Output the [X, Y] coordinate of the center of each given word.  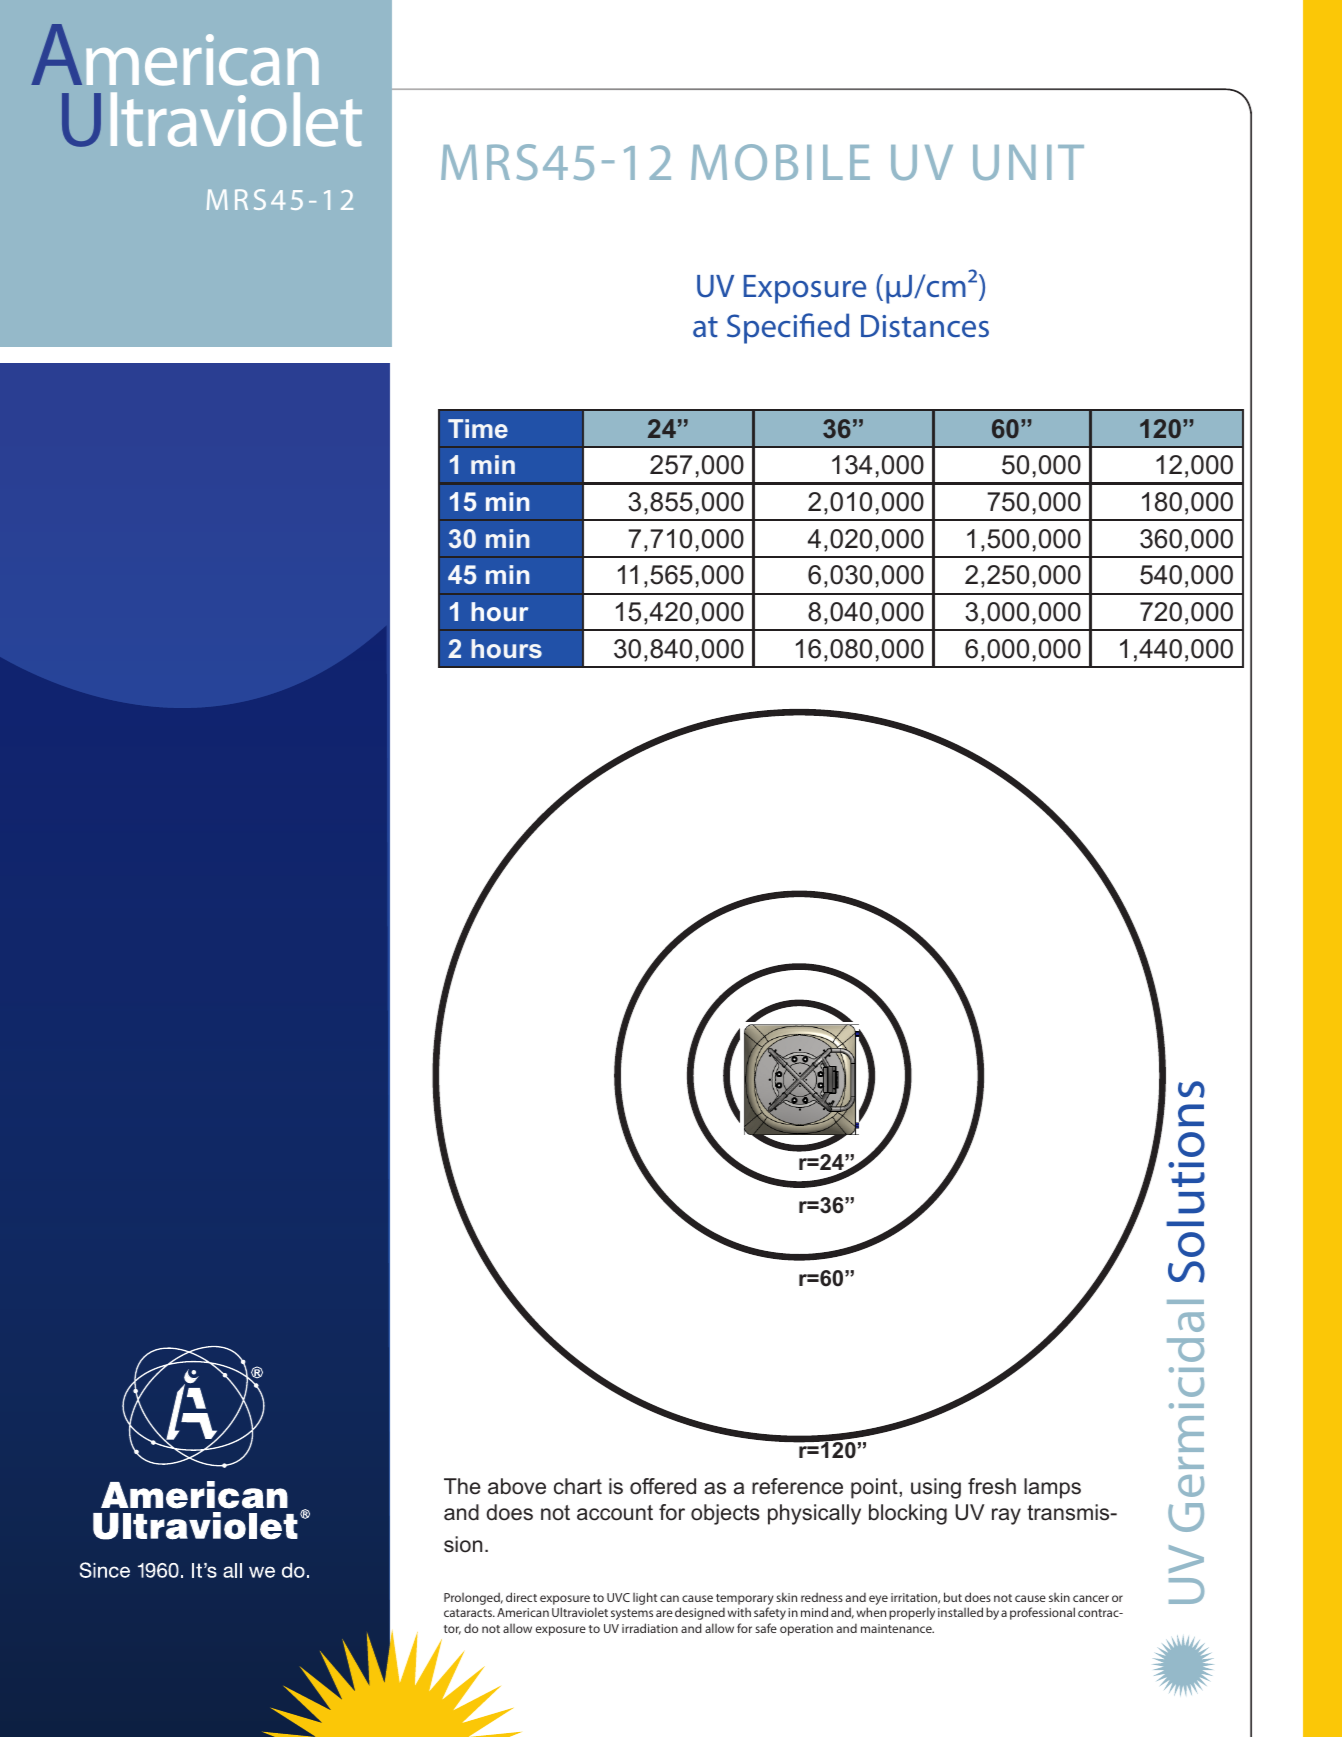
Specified [788, 328]
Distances [925, 326]
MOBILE [780, 162]
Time [478, 428]
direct [521, 1597]
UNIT [1028, 162]
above [517, 1486]
